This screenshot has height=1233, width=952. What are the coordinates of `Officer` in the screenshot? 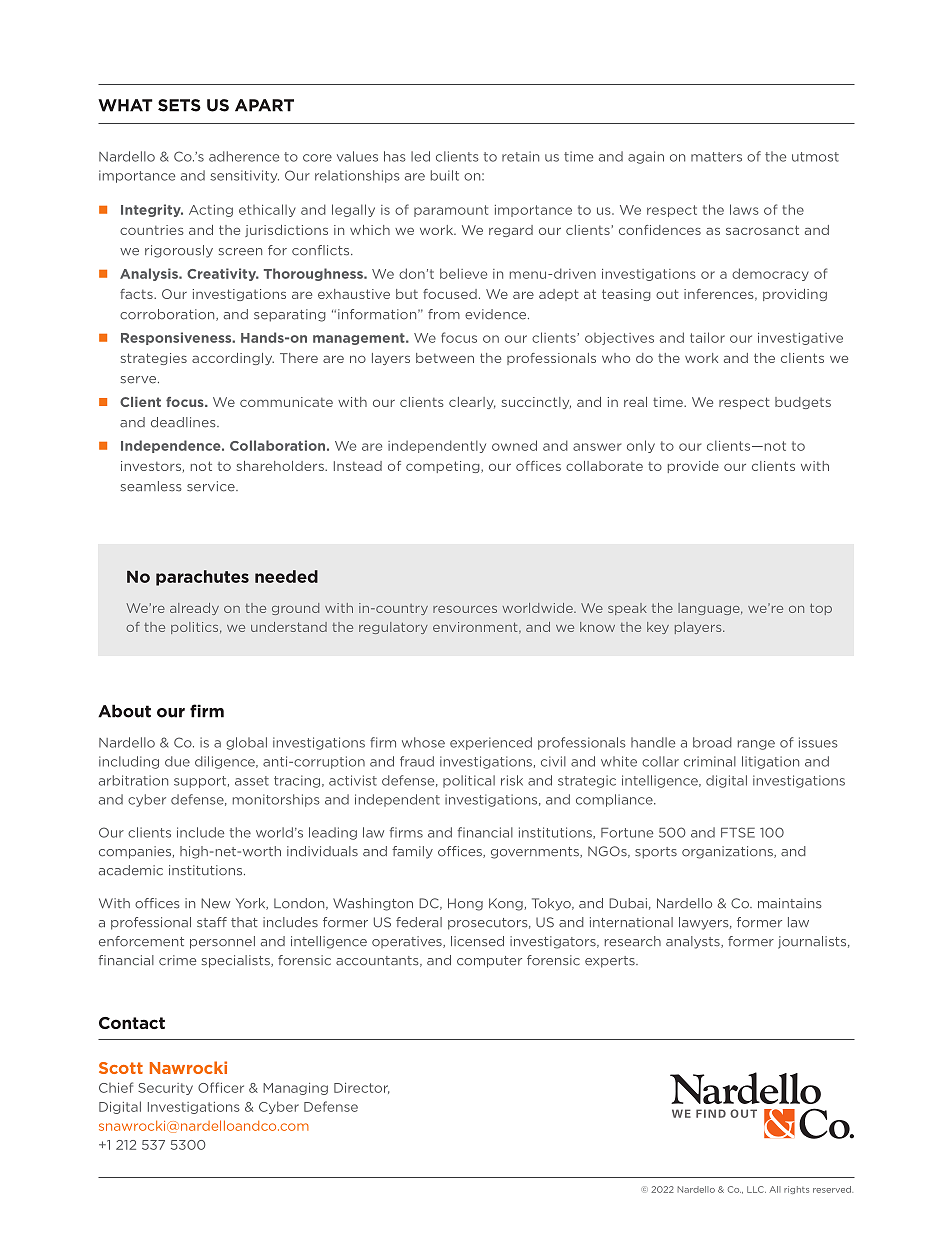 It's located at (221, 1087).
